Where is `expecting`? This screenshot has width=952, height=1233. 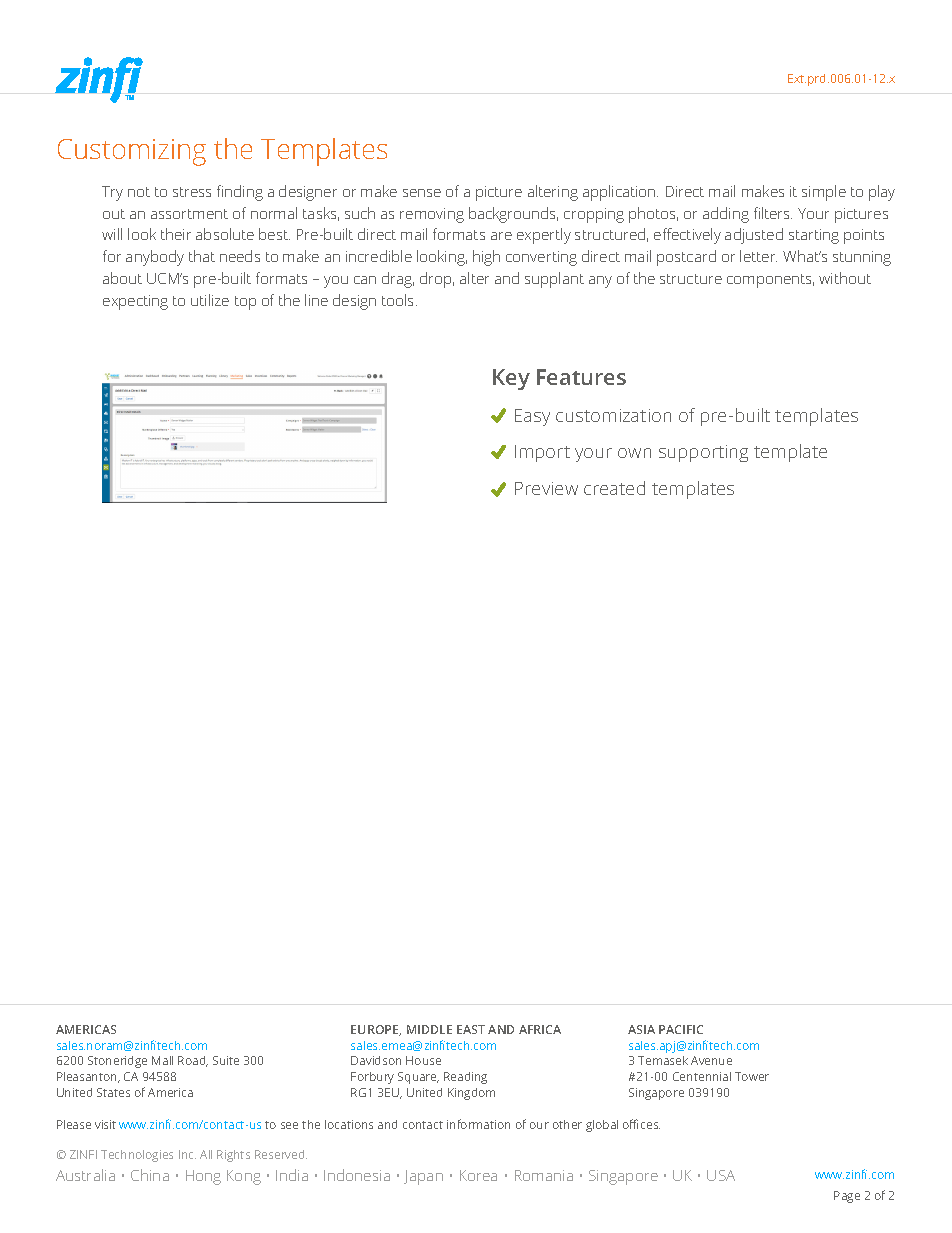
expecting is located at coordinates (135, 302).
